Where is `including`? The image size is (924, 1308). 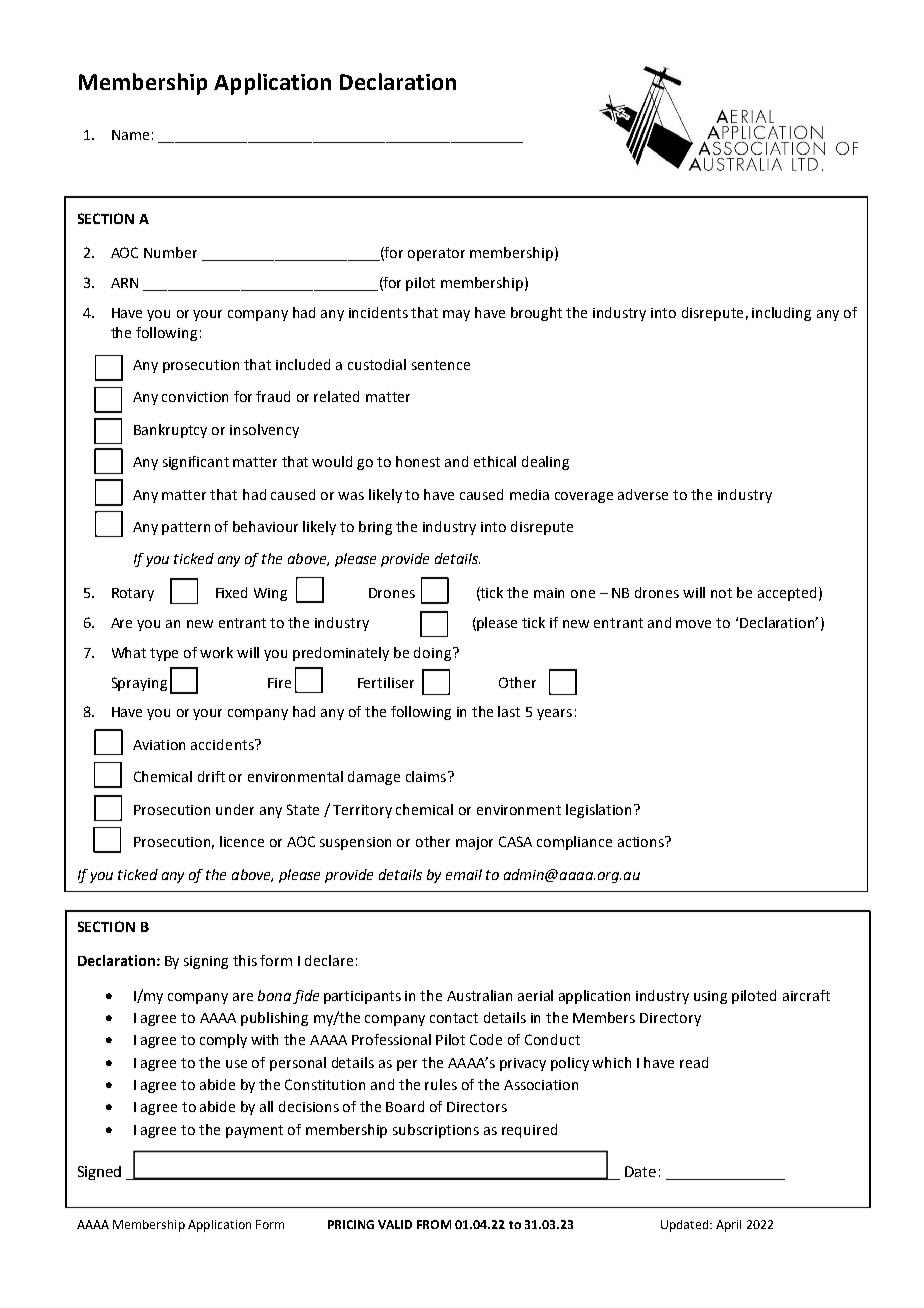 including is located at coordinates (781, 314).
